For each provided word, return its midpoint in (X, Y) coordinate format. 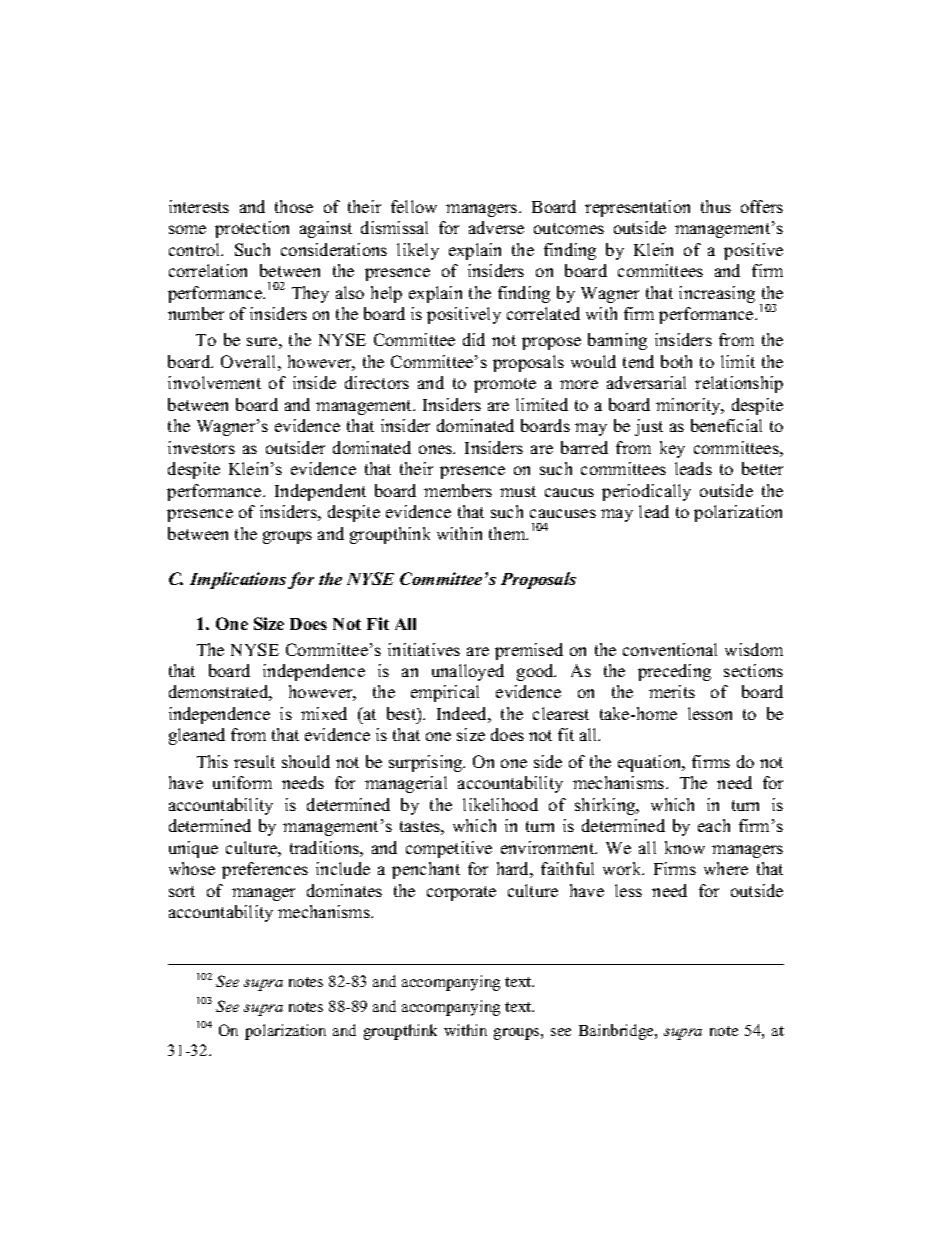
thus (716, 206)
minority (689, 406)
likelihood (500, 804)
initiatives (424, 649)
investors (201, 447)
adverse (496, 227)
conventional (670, 649)
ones (437, 449)
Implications (238, 580)
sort (182, 891)
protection (252, 229)
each (714, 825)
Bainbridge (617, 1032)
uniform (242, 782)
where (726, 868)
